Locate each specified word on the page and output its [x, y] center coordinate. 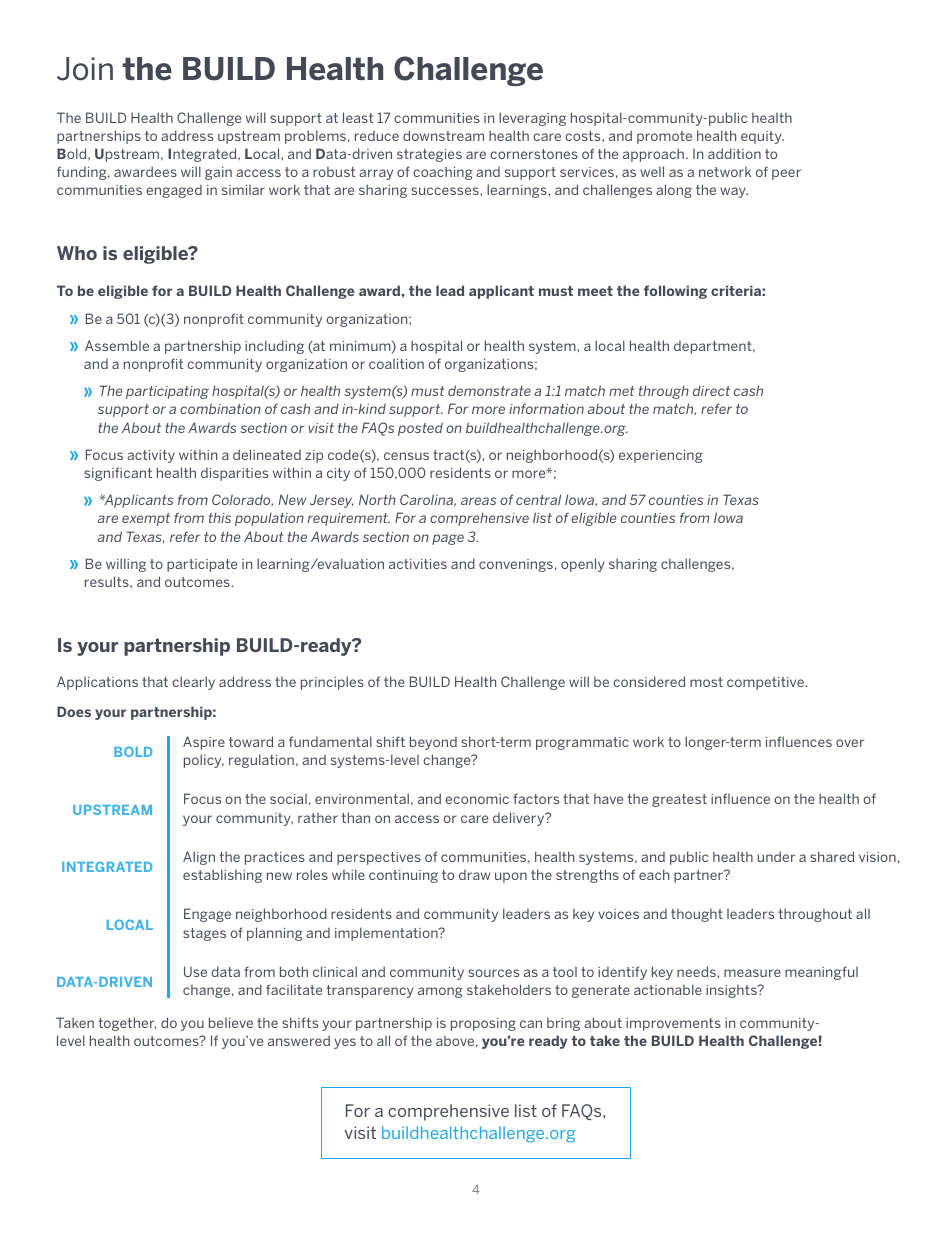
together [127, 1024]
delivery [520, 819]
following [675, 292]
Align [199, 858]
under [776, 856]
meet [595, 291]
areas [478, 501]
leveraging [532, 119]
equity [762, 137]
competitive [766, 683]
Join [85, 69]
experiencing [661, 456]
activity [151, 456]
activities [418, 564]
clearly [193, 683]
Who [77, 253]
